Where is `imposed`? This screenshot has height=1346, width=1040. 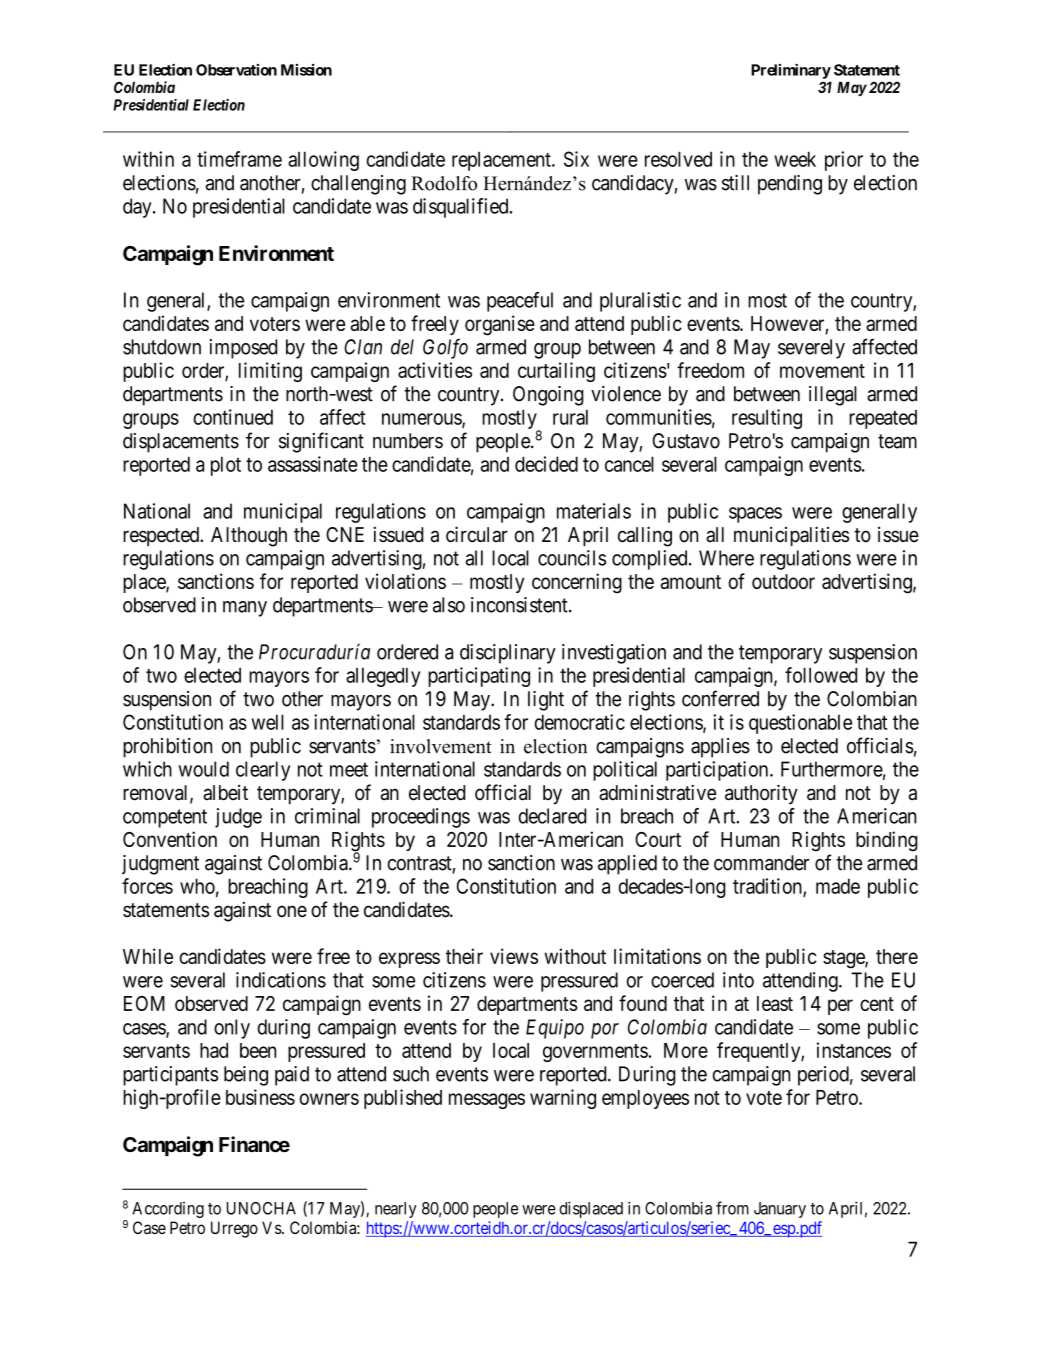 imposed is located at coordinates (243, 349).
